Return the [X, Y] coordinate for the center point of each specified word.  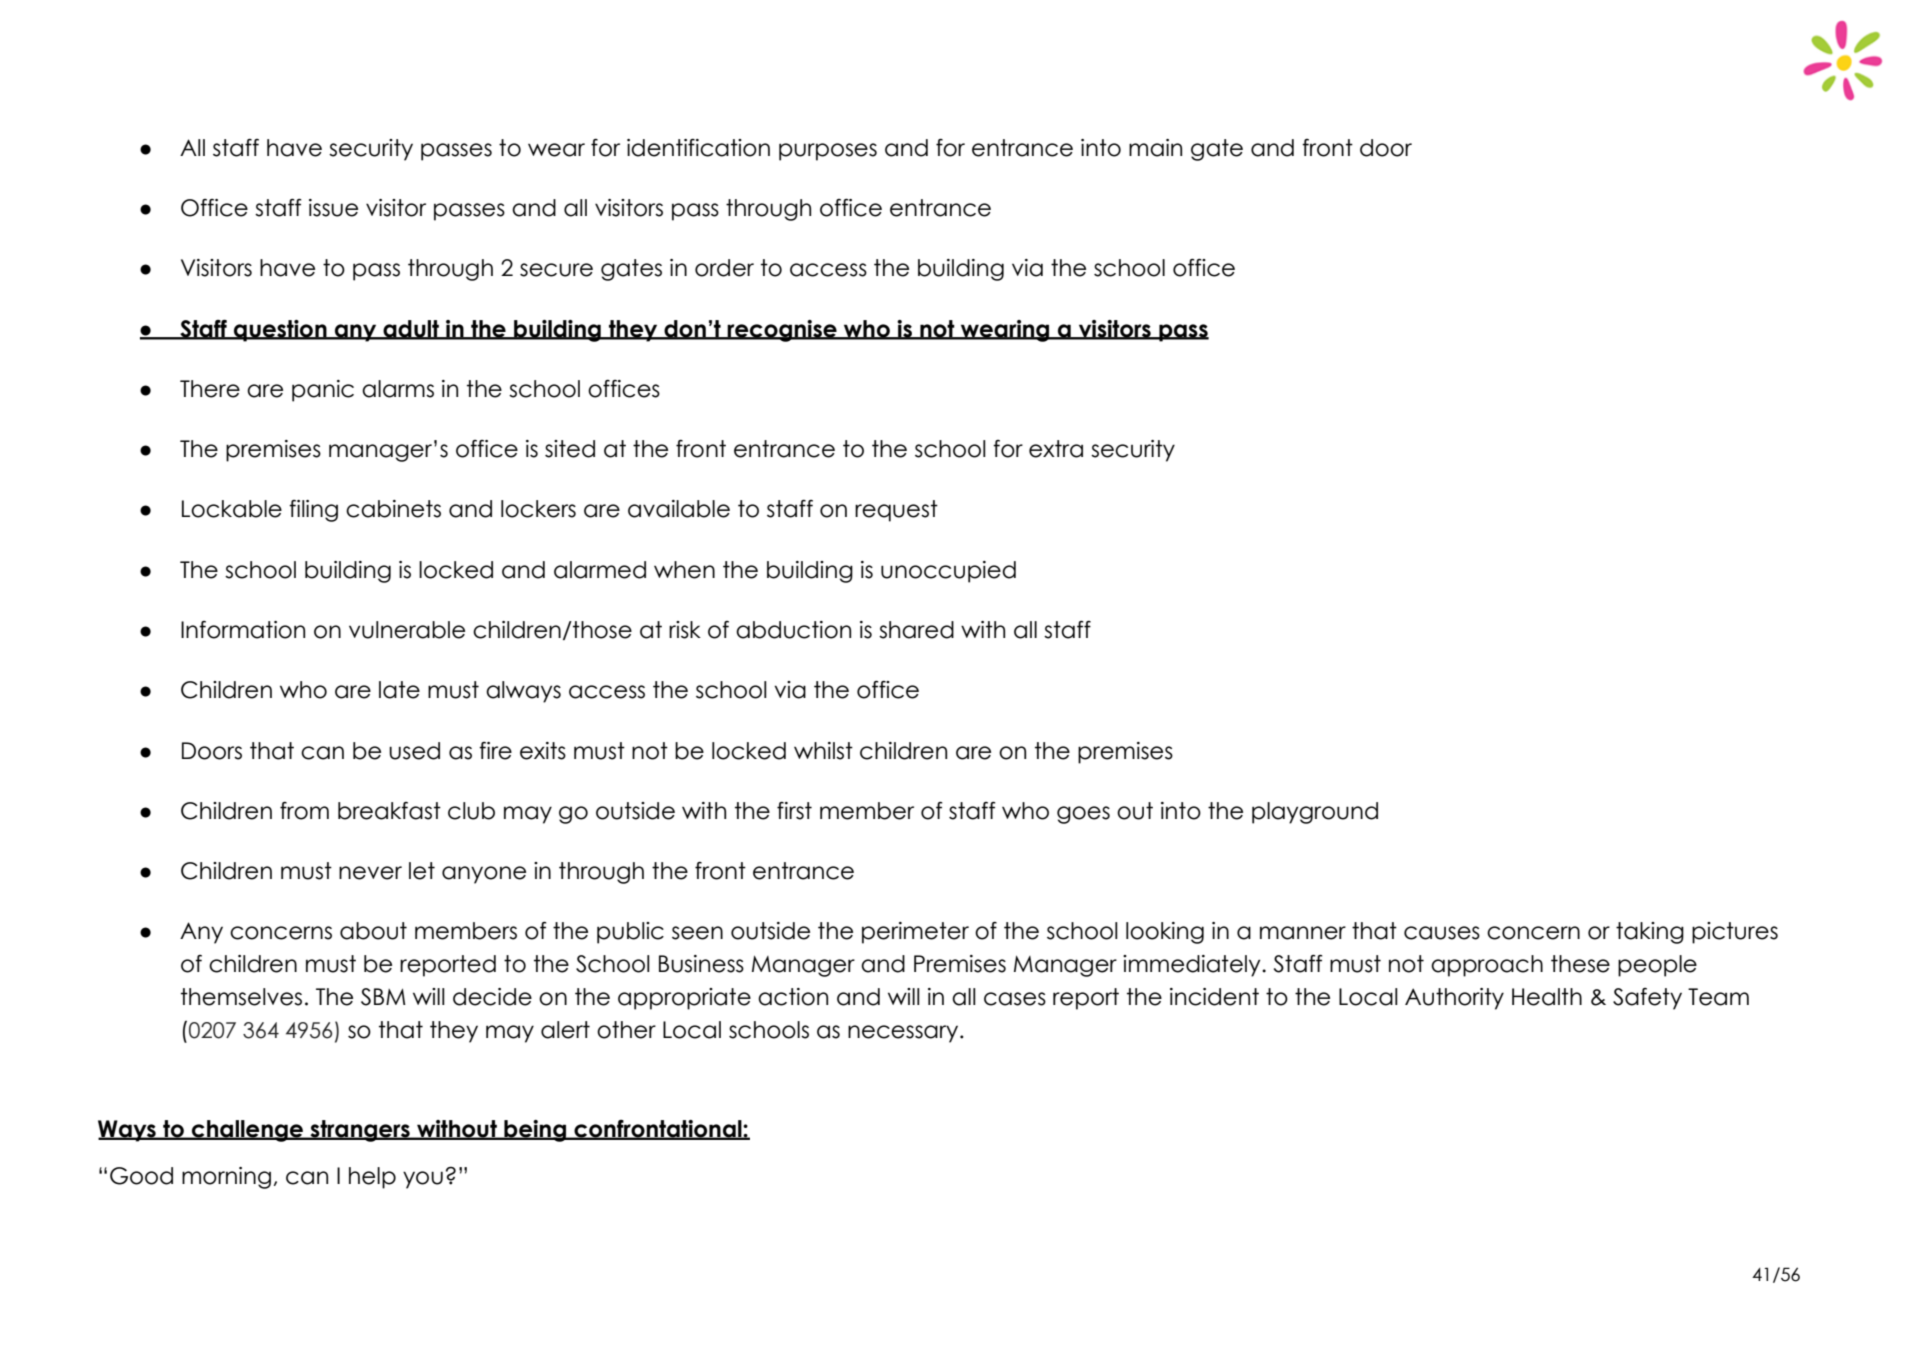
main [1155, 148]
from [304, 811]
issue [333, 208]
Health [1547, 997]
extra [1056, 449]
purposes [828, 152]
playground [1315, 813]
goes [1083, 815]
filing [313, 511]
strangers [360, 1131]
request [896, 511]
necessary [904, 1034]
